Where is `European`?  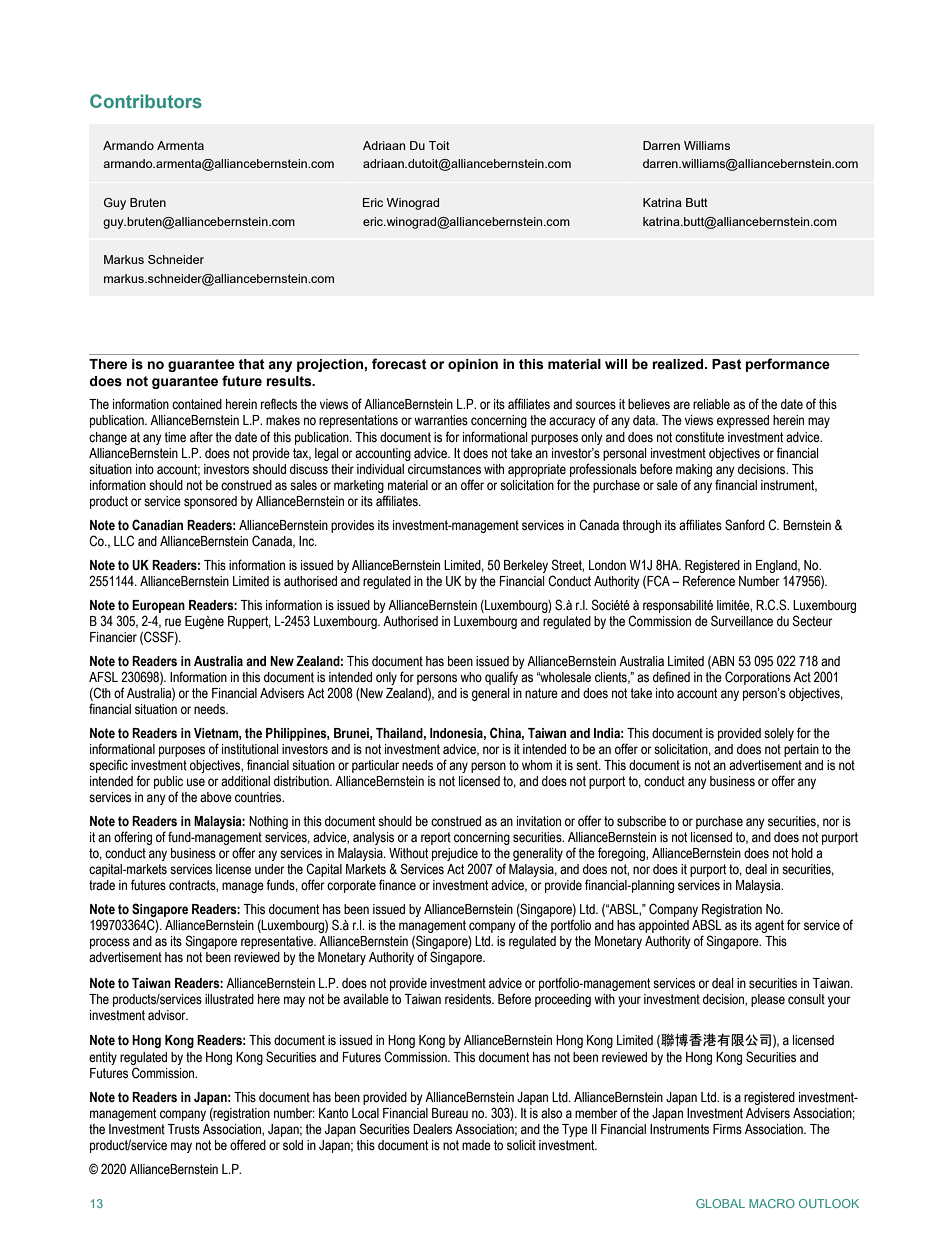 European is located at coordinates (158, 606).
